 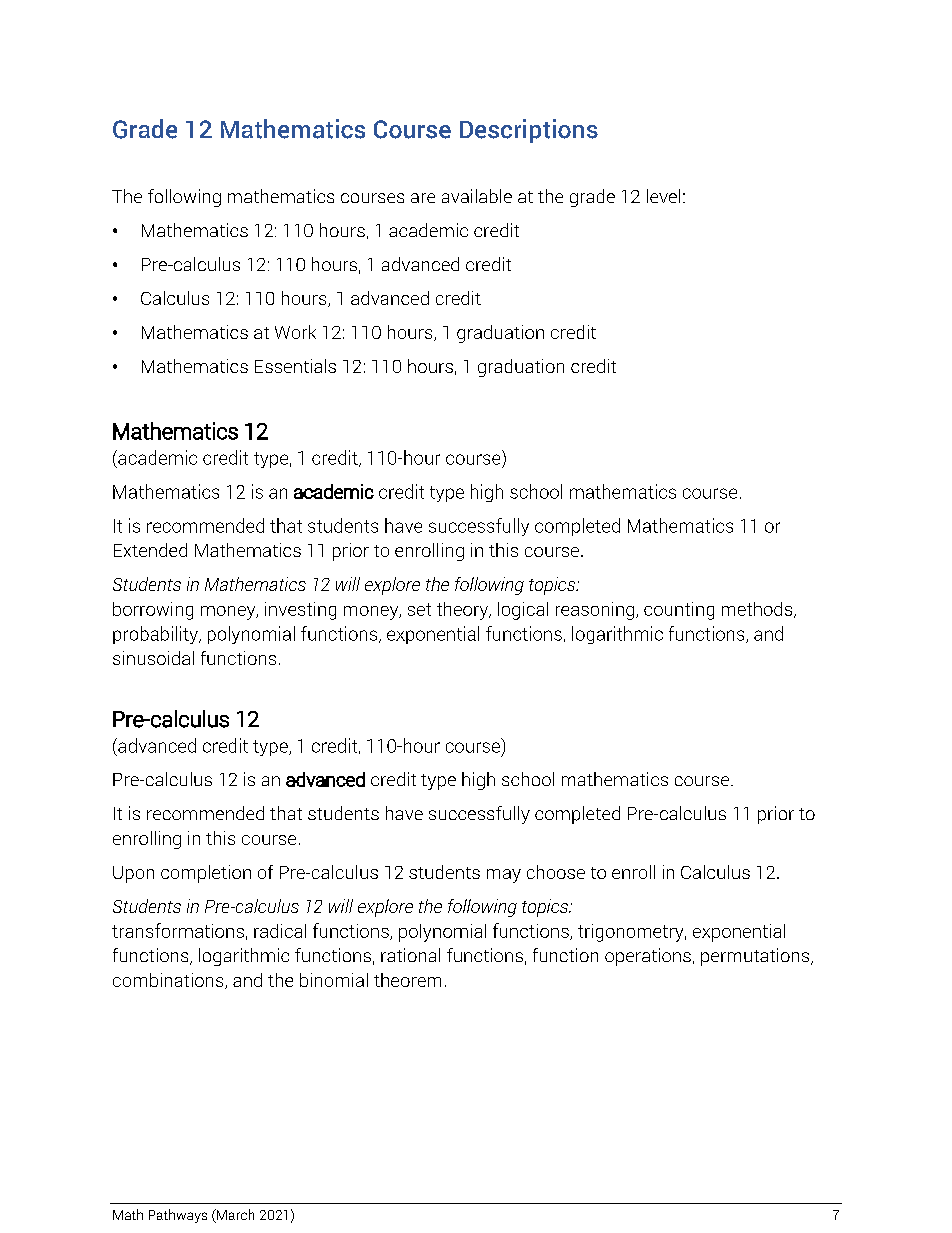 I want to click on are, so click(x=423, y=198).
